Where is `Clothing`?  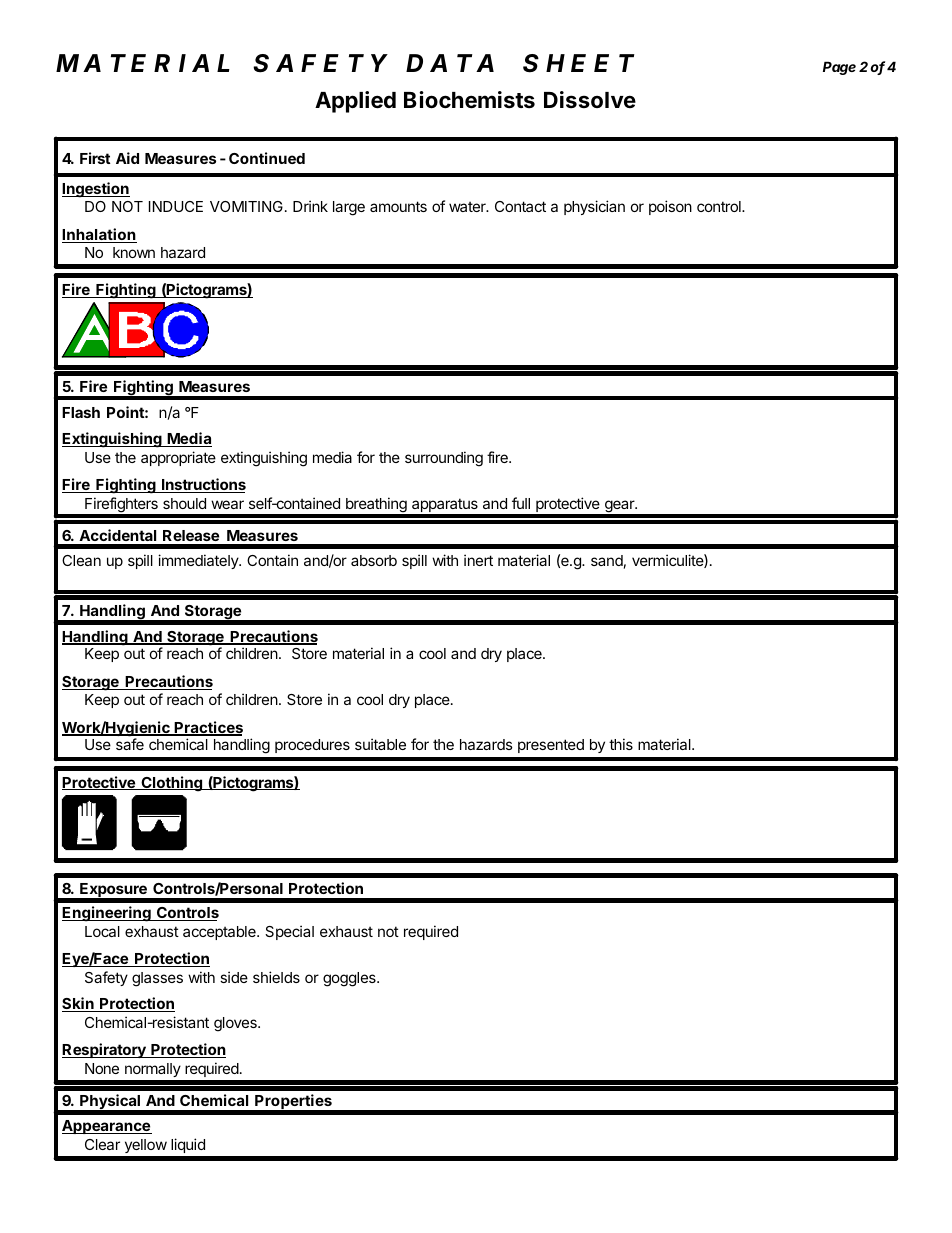
Clothing is located at coordinates (172, 784).
